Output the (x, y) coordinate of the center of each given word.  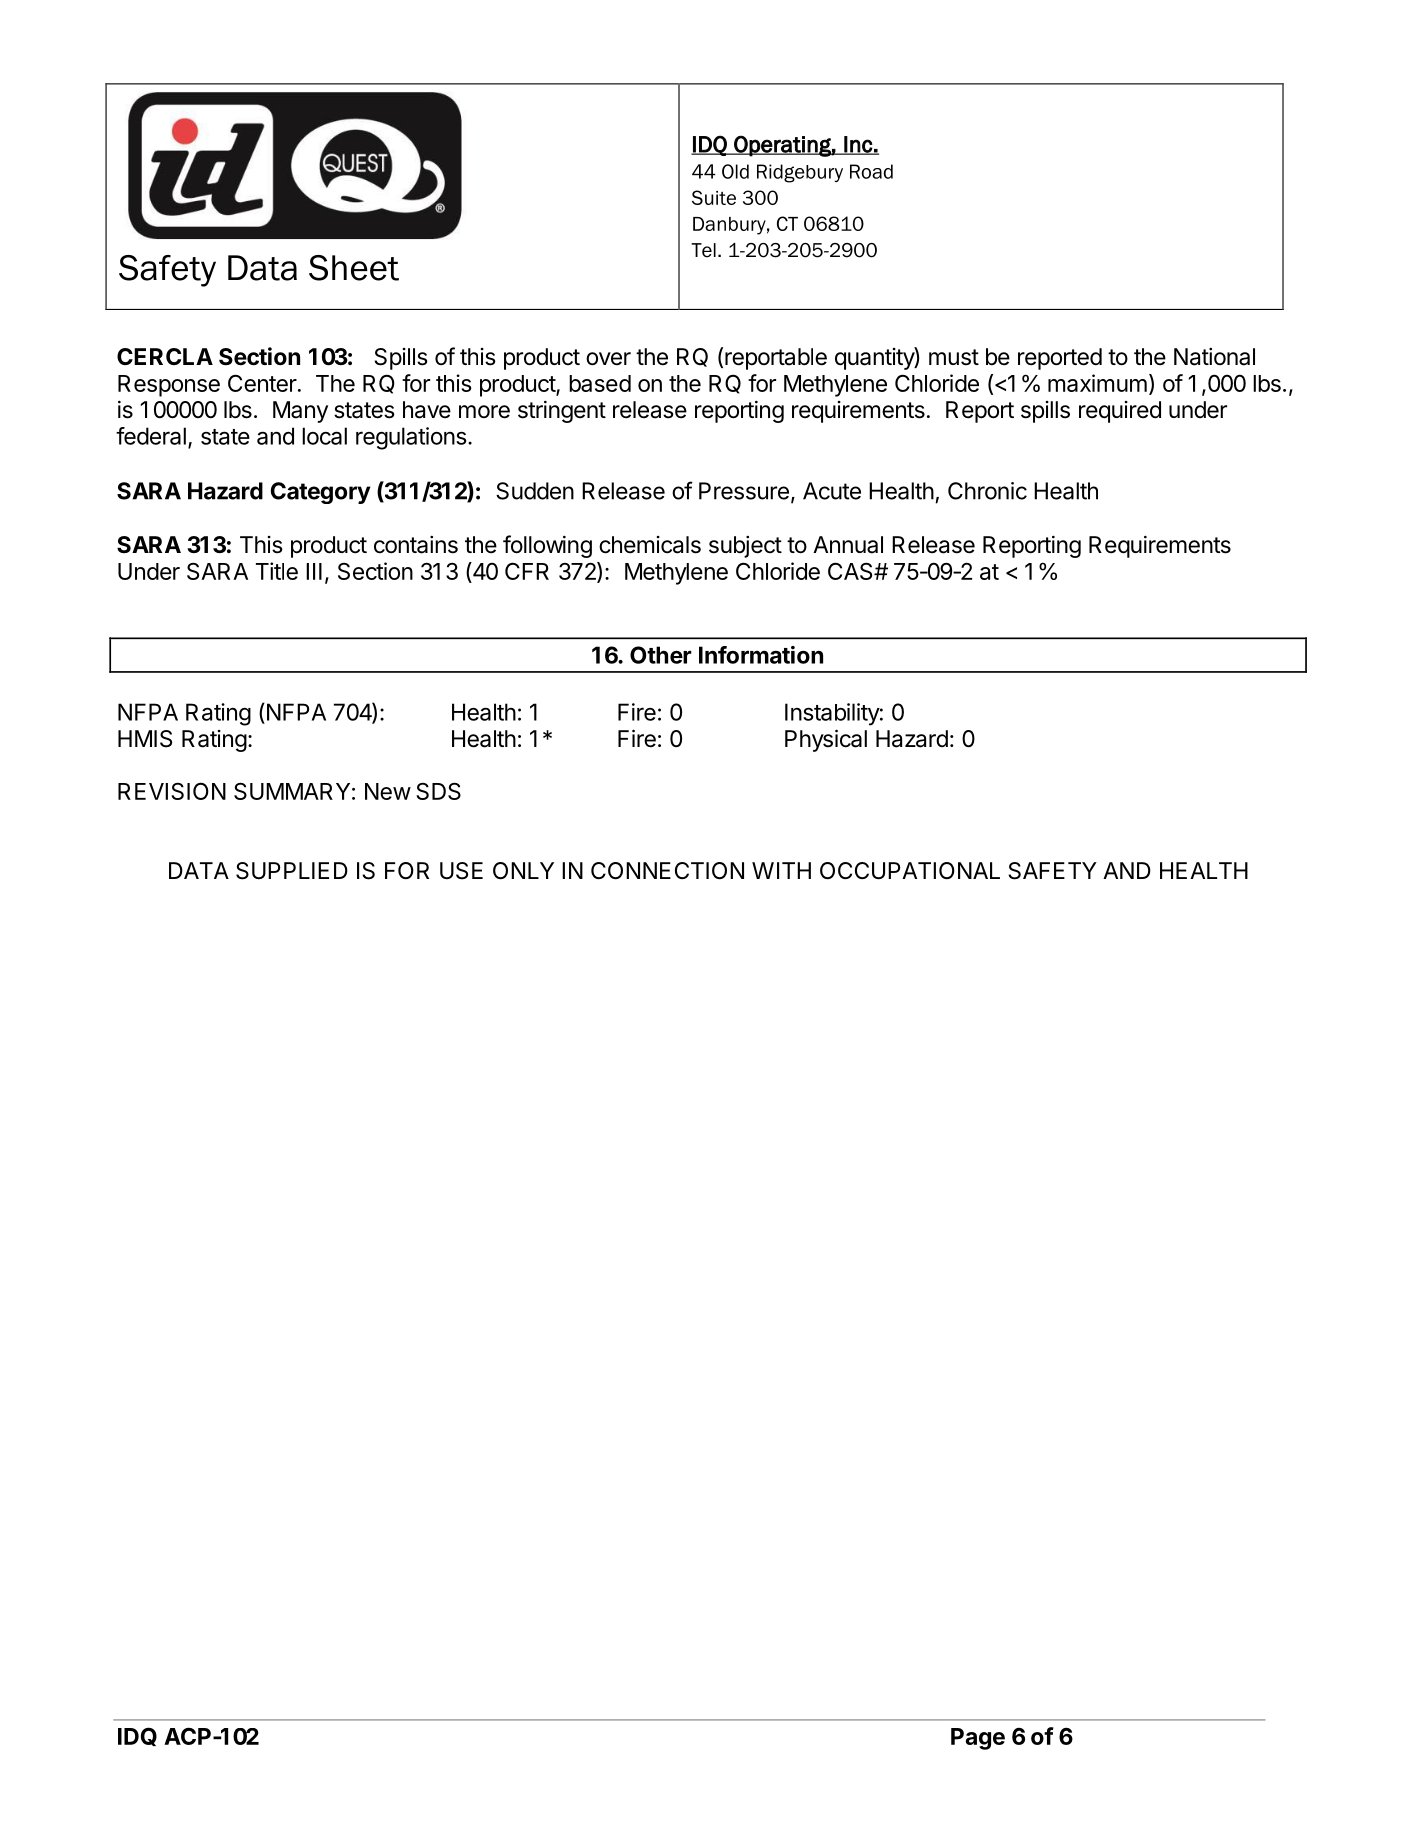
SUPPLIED (292, 871)
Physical (826, 740)
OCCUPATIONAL (910, 871)
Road (871, 171)
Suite (714, 197)
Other (661, 655)
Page (978, 1739)
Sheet (354, 268)
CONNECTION (667, 871)
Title (277, 571)
